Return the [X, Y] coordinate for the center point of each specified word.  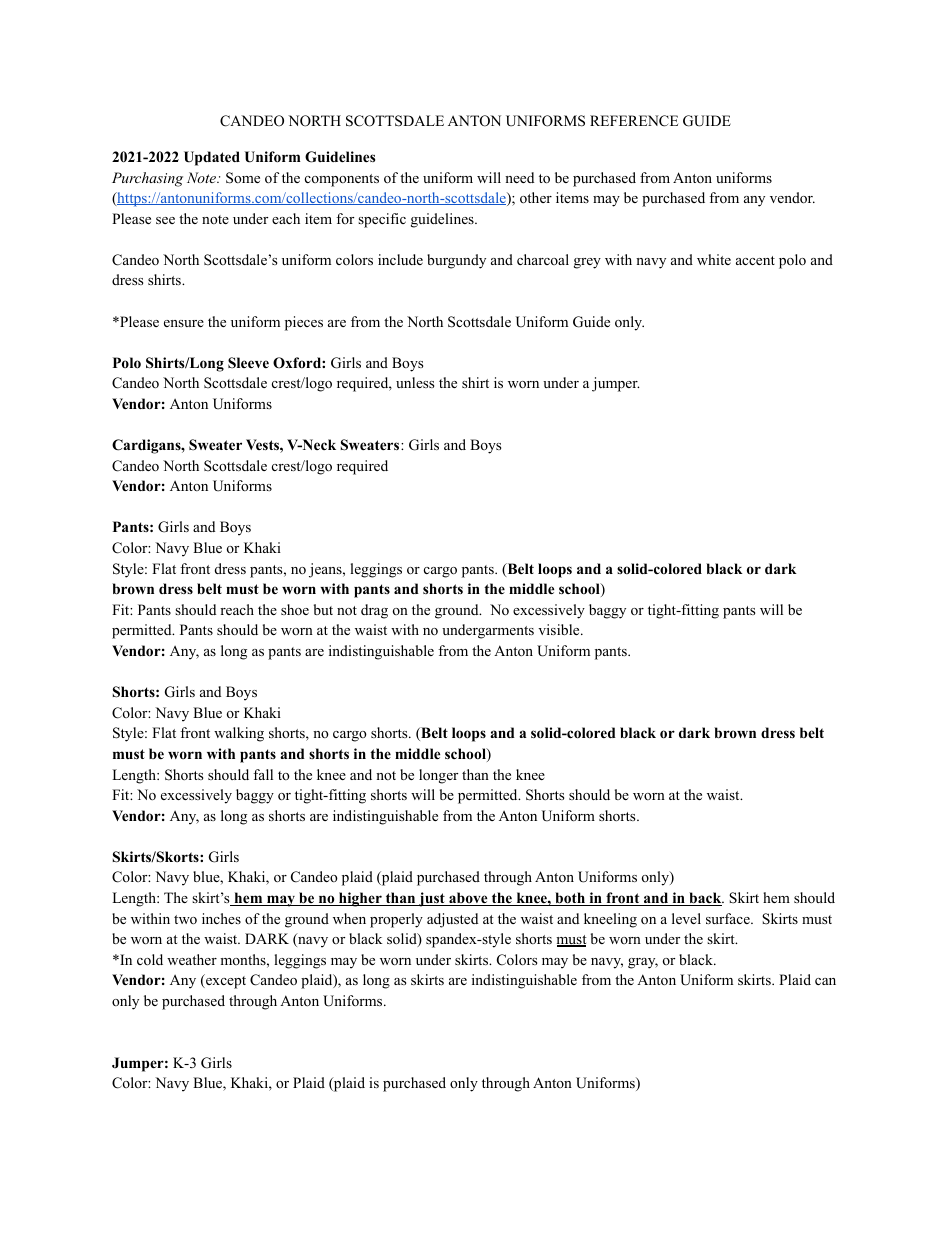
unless [415, 382]
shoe [295, 609]
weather [192, 959]
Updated [212, 158]
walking [239, 734]
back [705, 899]
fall [263, 774]
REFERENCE [634, 121]
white [714, 259]
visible [560, 629]
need [519, 177]
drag [374, 611]
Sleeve [248, 363]
